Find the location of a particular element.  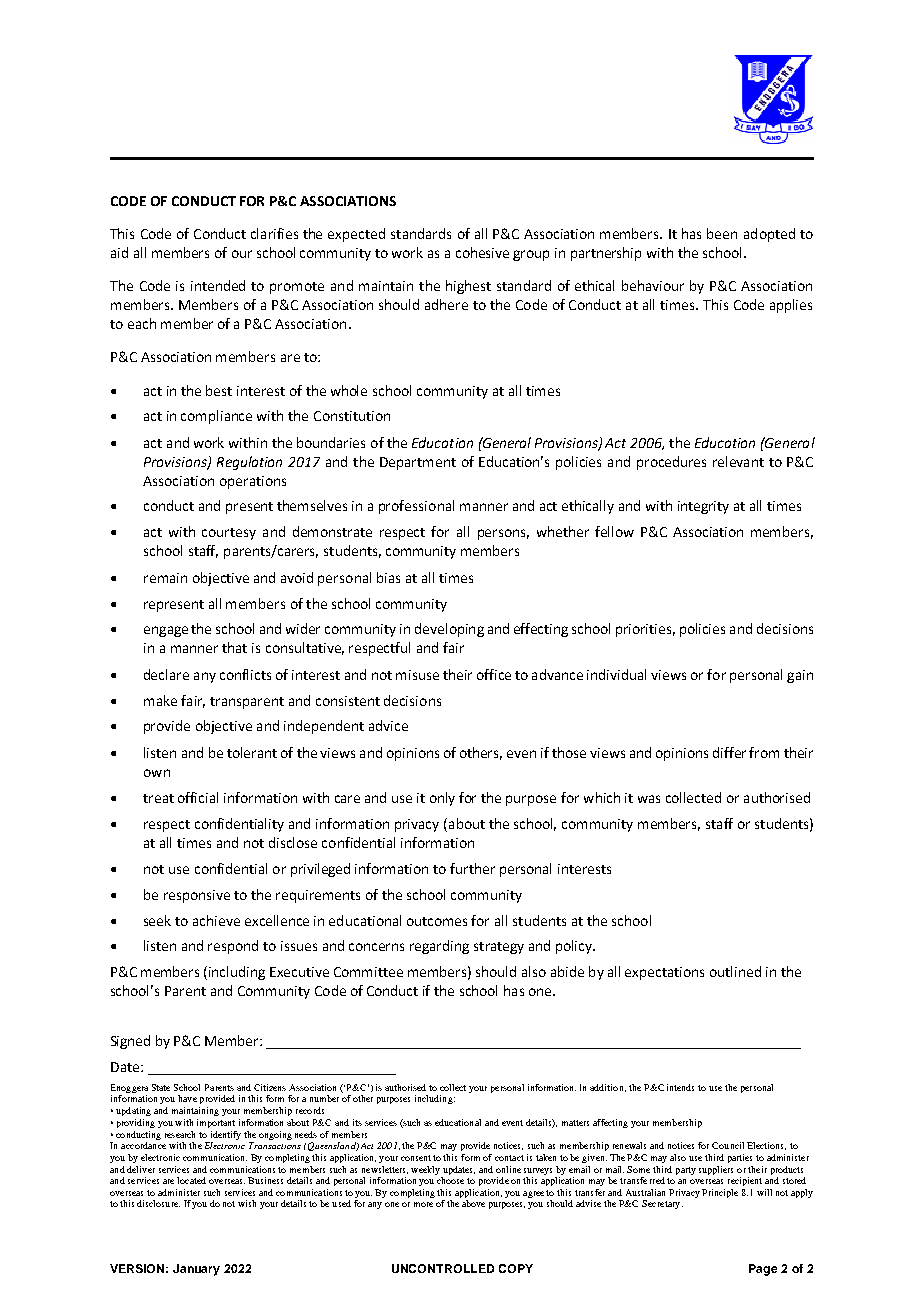

January is located at coordinates (196, 1270).
